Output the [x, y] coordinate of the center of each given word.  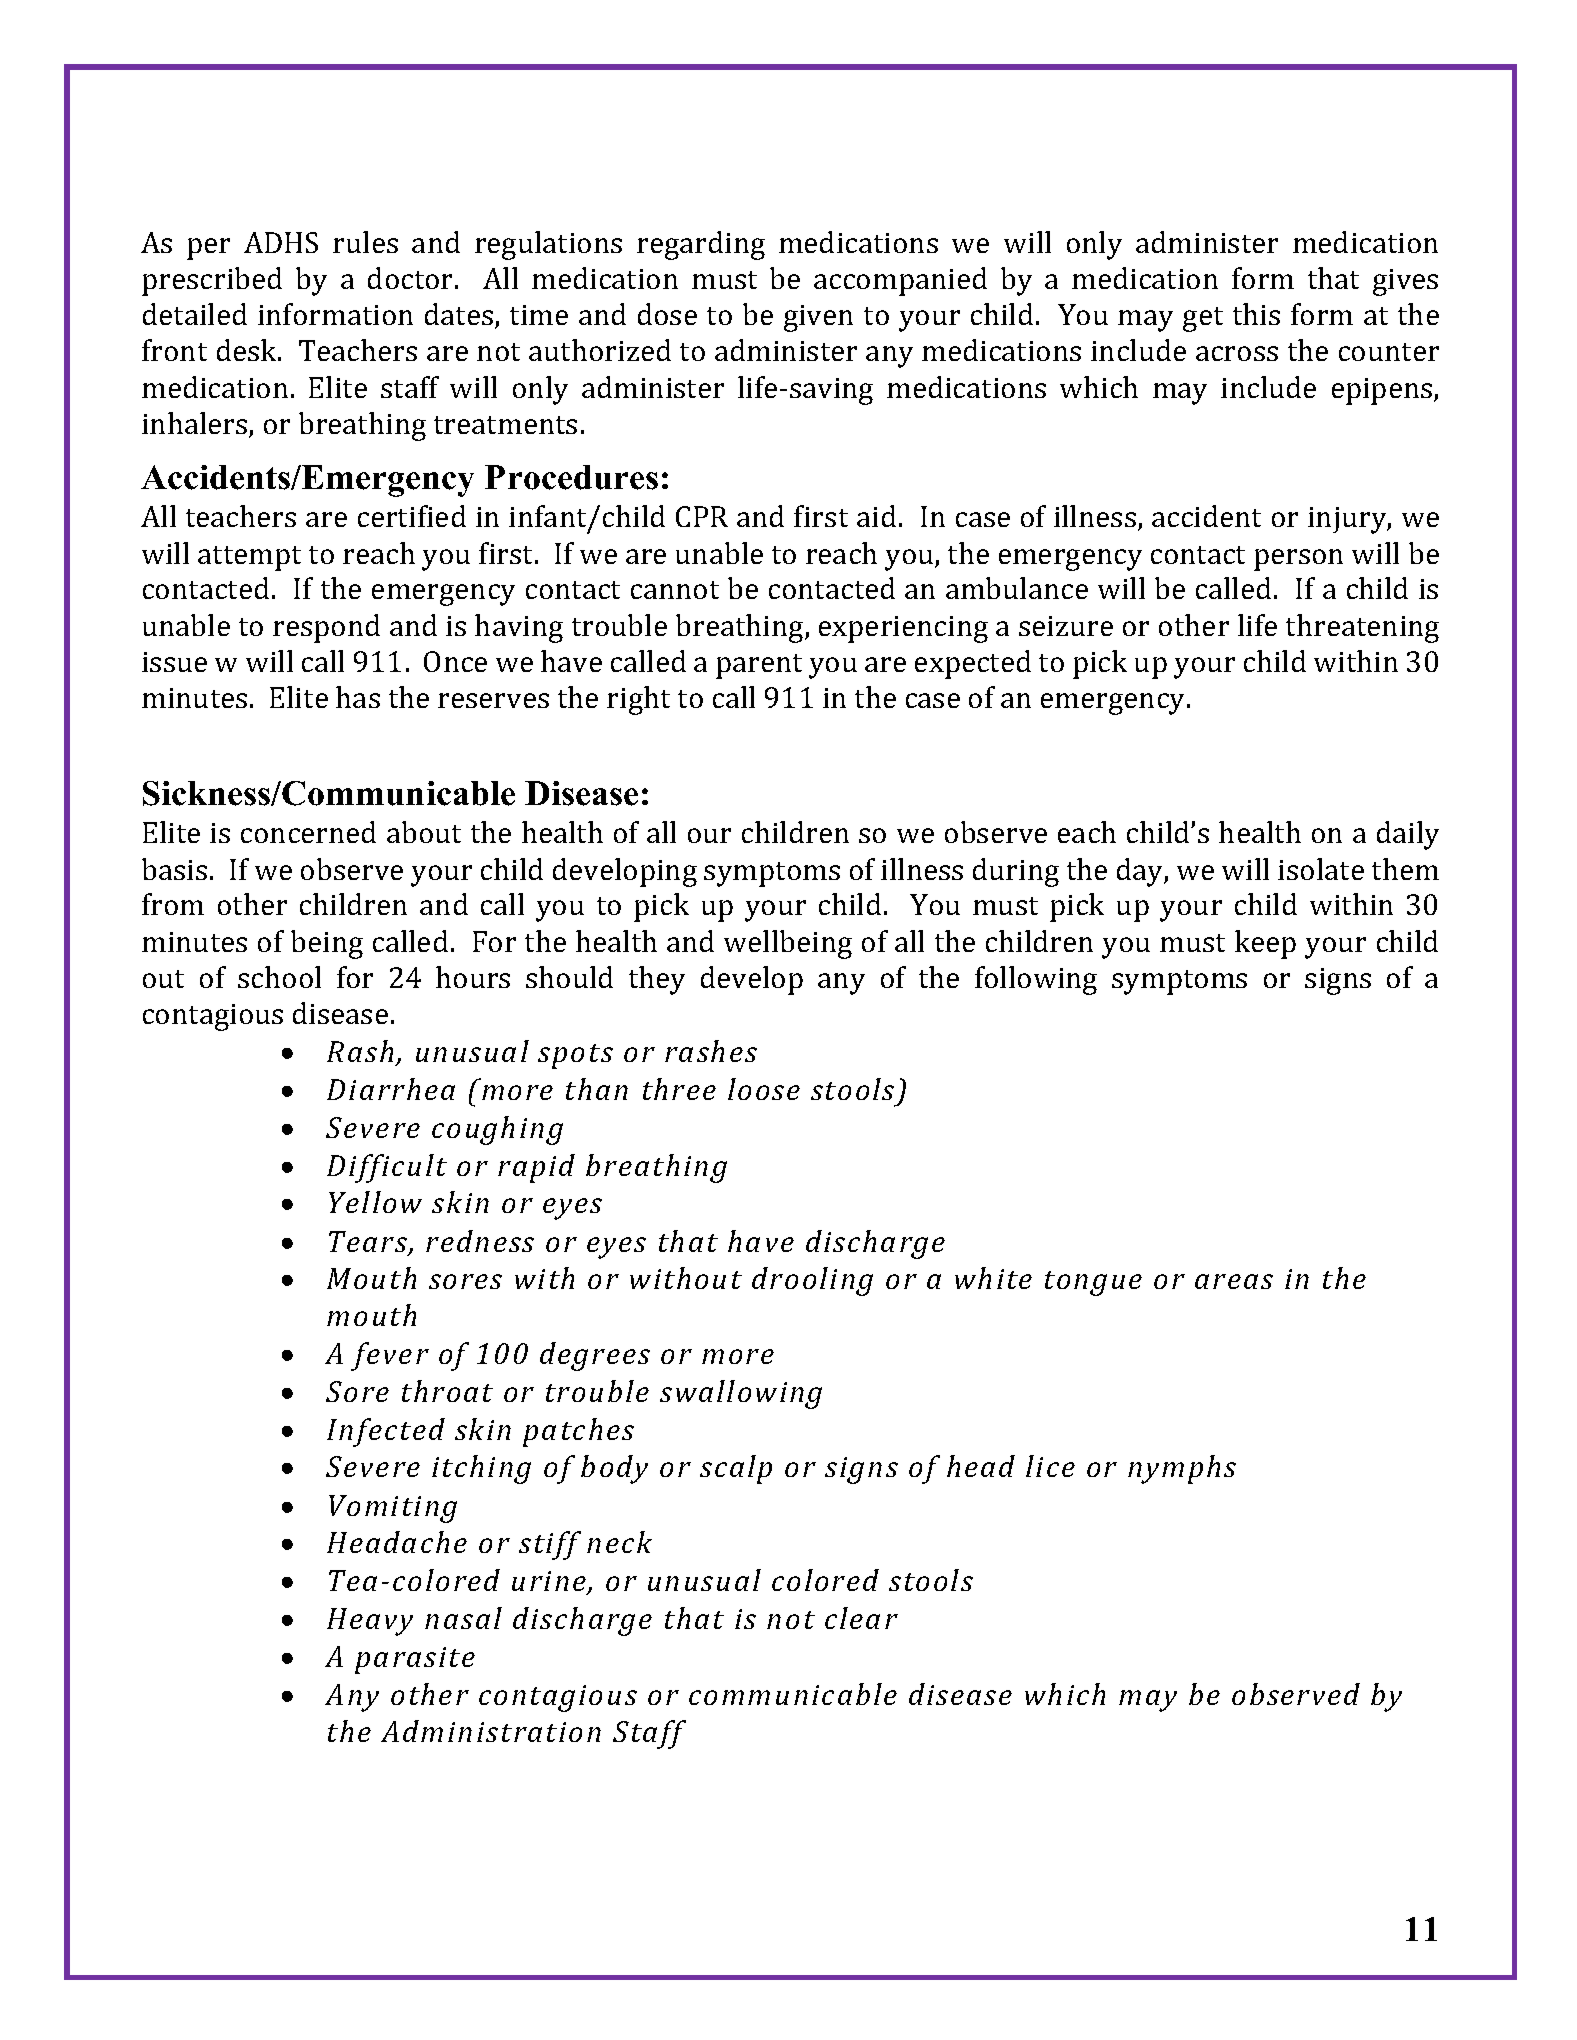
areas [1234, 1281]
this [1256, 314]
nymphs [1182, 1469]
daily [1408, 835]
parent [759, 666]
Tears [369, 1243]
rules [365, 242]
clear [861, 1618]
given [818, 318]
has [358, 697]
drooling [812, 1281]
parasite [415, 1660]
